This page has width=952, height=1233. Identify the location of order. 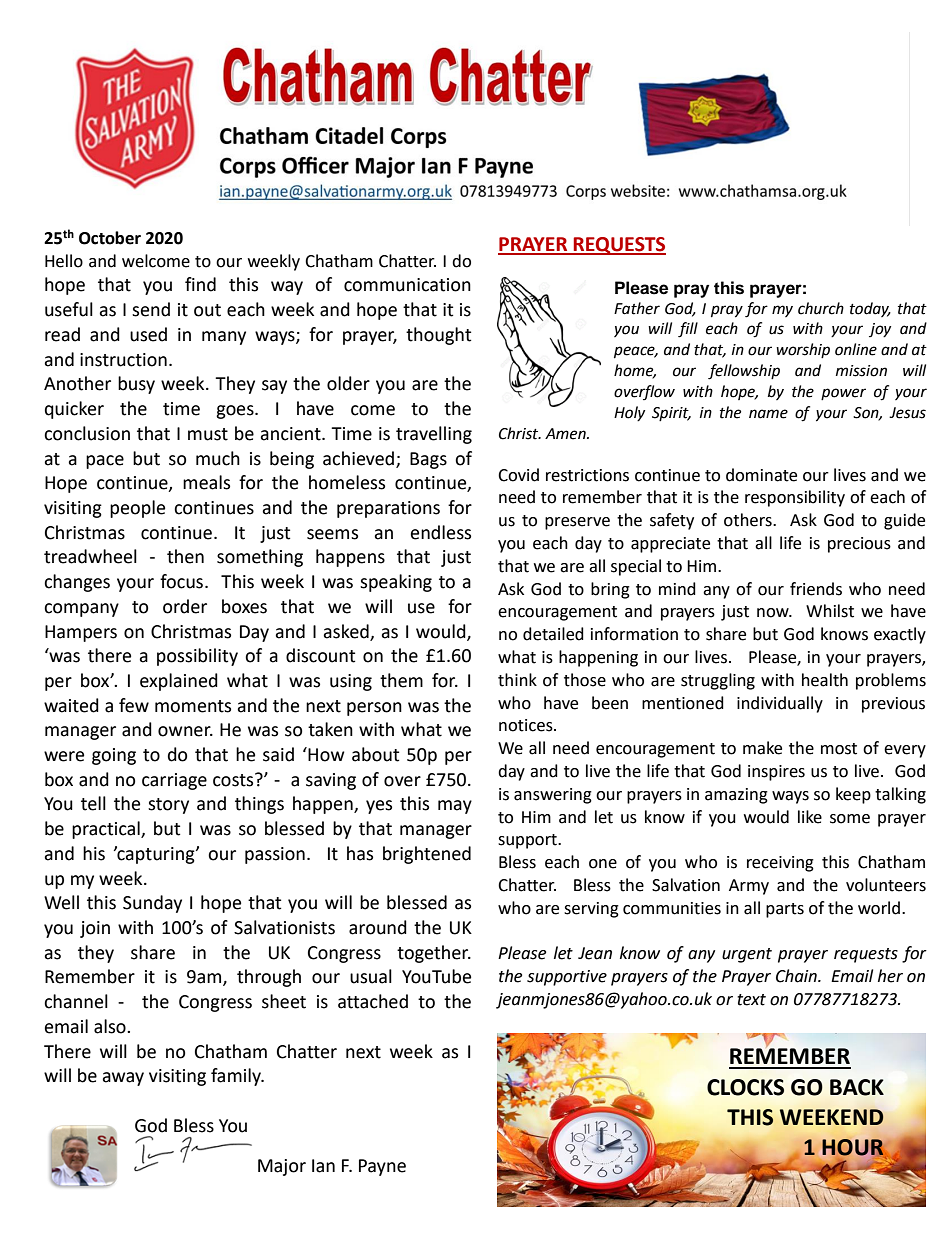
(185, 606).
